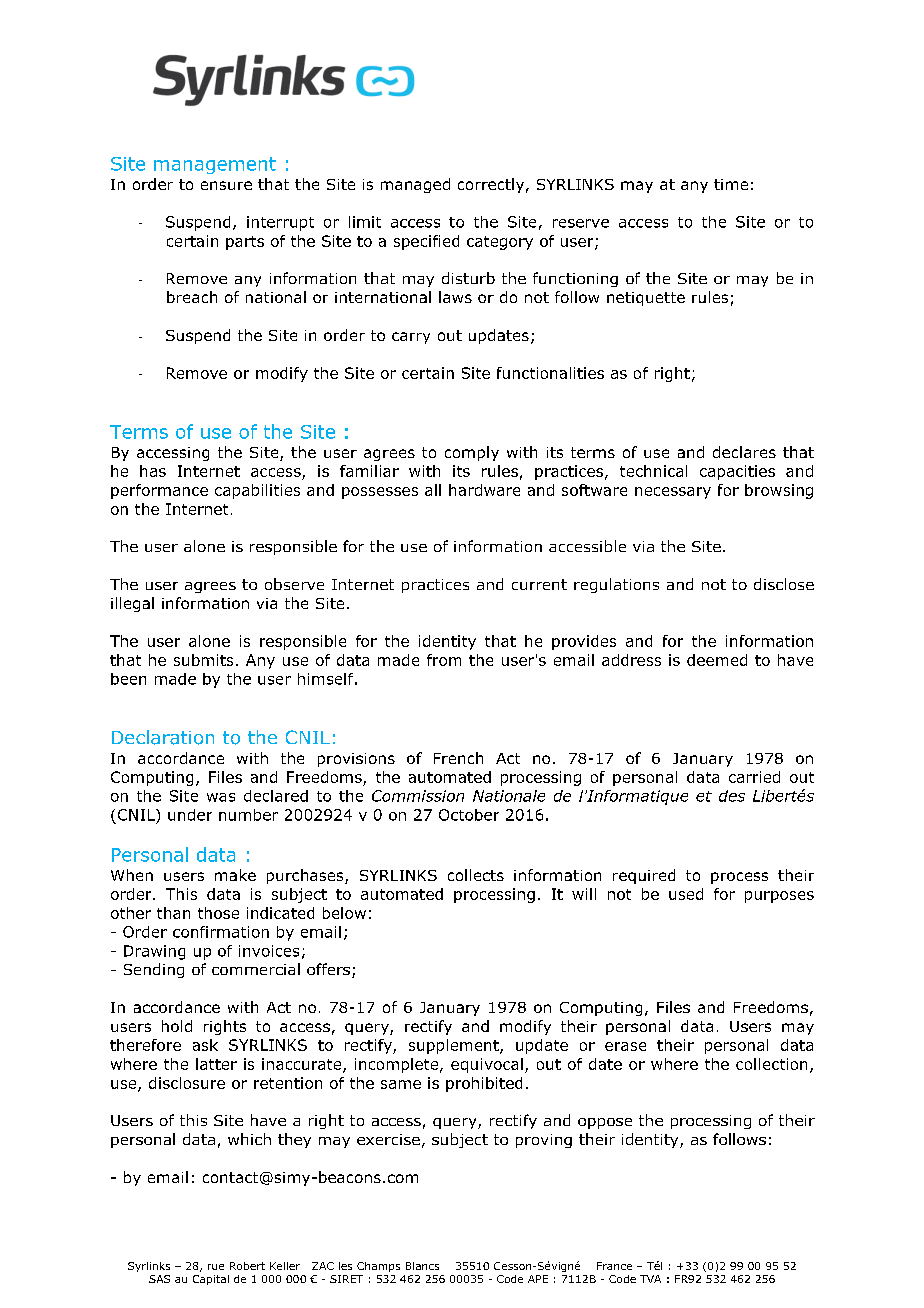 This screenshot has height=1308, width=924. Describe the element at coordinates (218, 913) in the screenshot. I see `those` at that location.
